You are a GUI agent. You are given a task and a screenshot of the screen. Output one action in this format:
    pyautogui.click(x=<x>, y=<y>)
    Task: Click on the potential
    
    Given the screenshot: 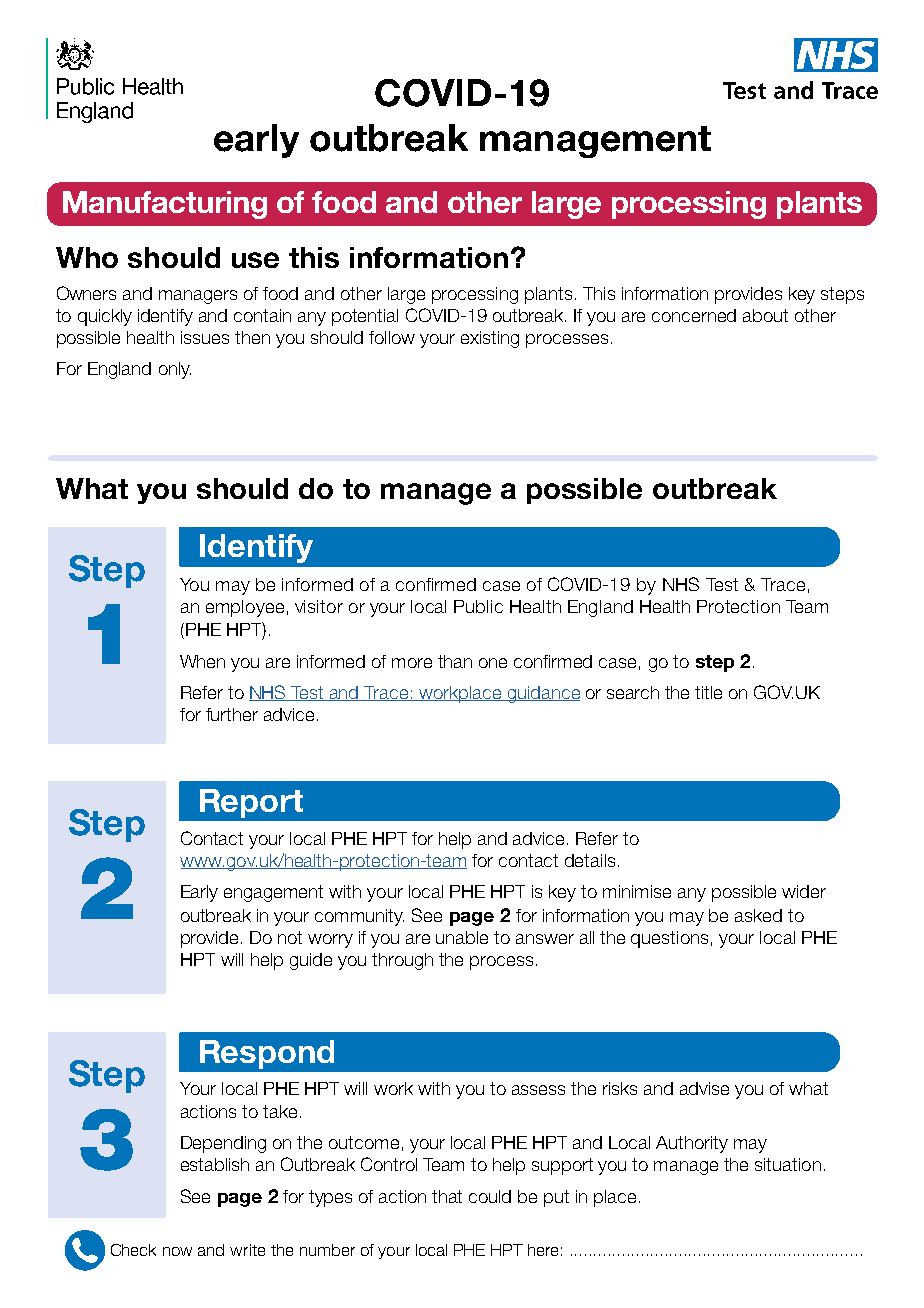 What is the action you would take?
    pyautogui.click(x=365, y=317)
